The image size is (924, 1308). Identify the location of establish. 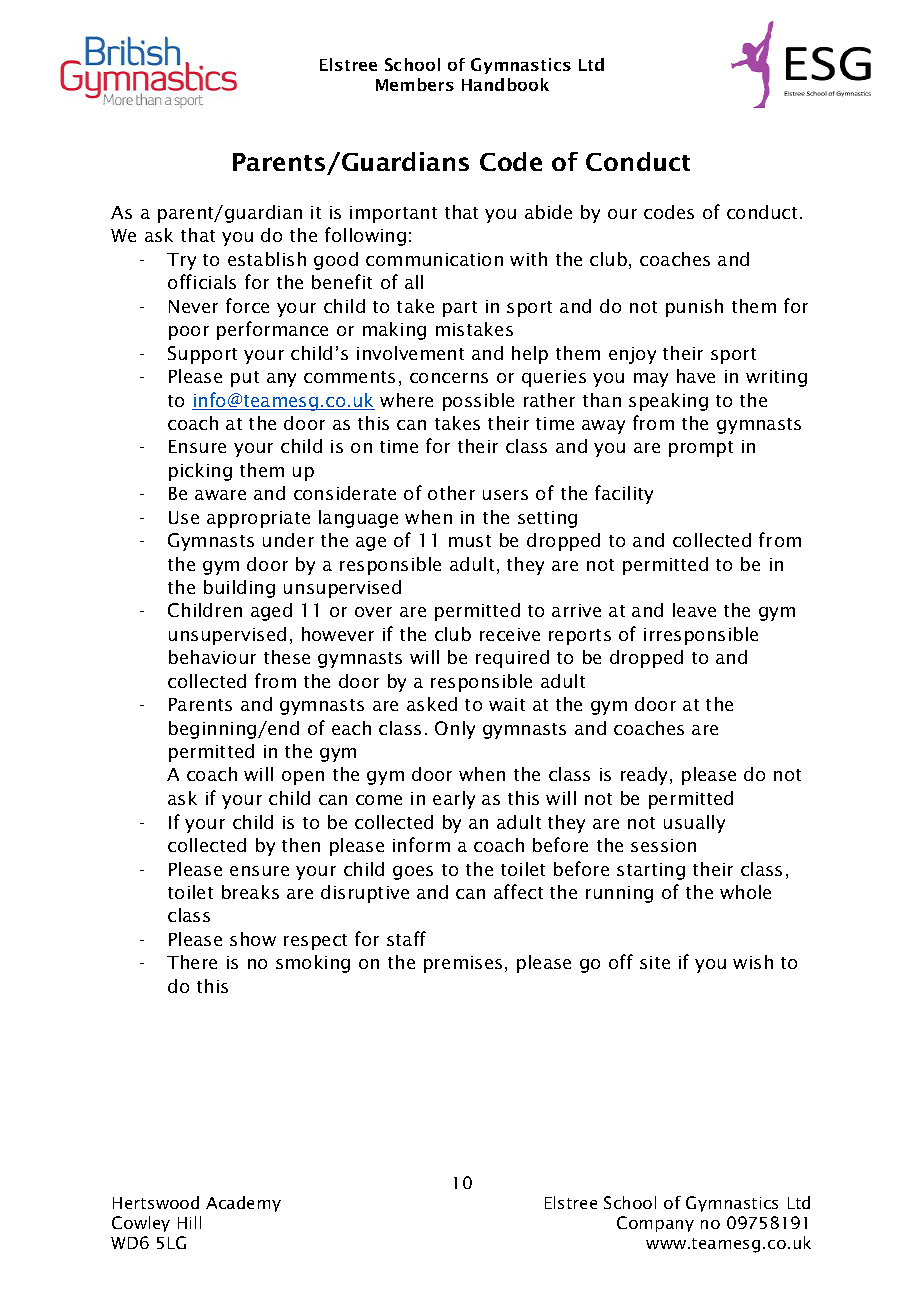
(267, 259).
